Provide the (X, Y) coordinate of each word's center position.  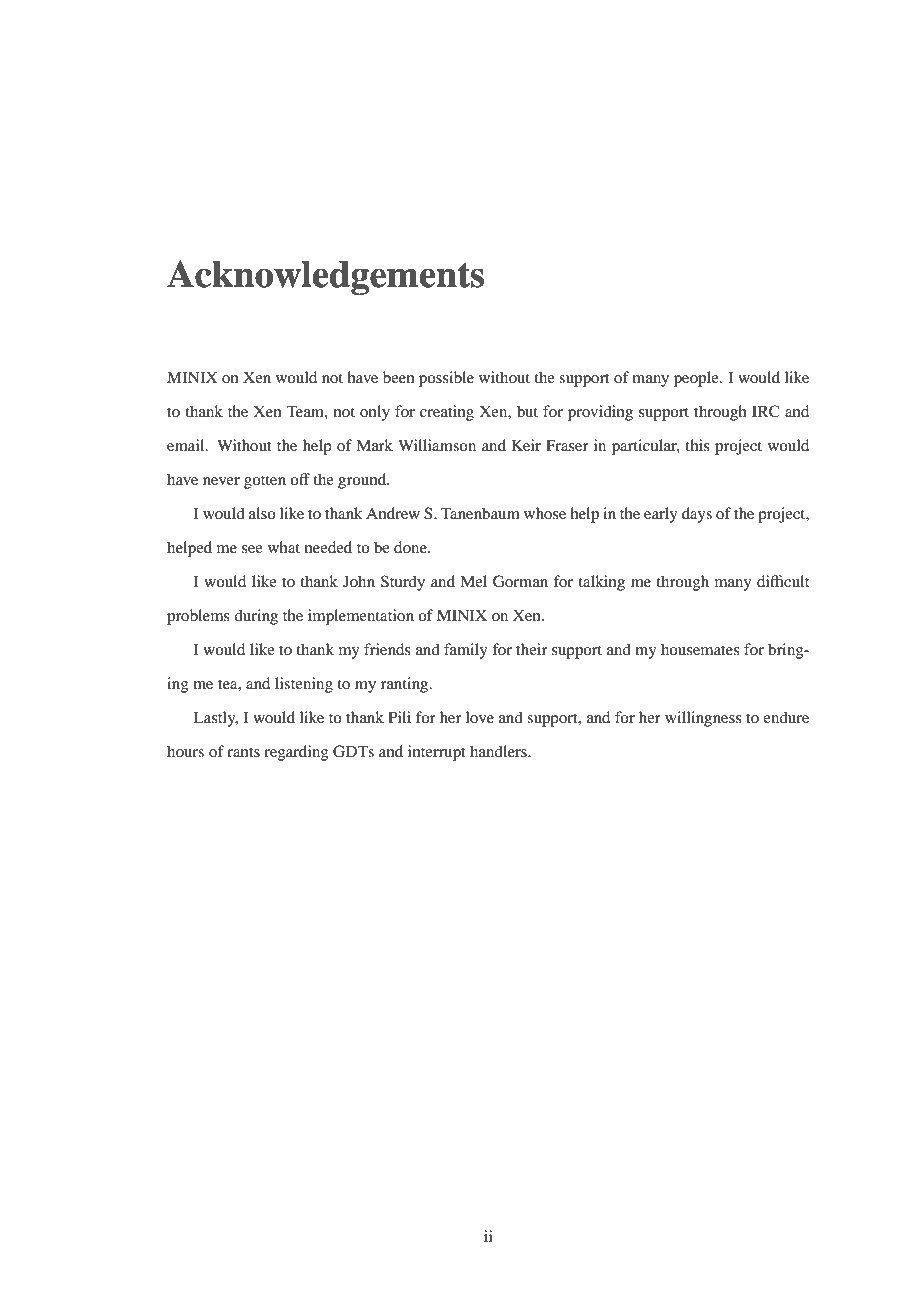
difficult (783, 581)
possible (446, 379)
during (256, 617)
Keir (526, 445)
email (187, 445)
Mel (473, 581)
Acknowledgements (325, 277)
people (697, 379)
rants (243, 752)
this (697, 445)
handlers (499, 751)
